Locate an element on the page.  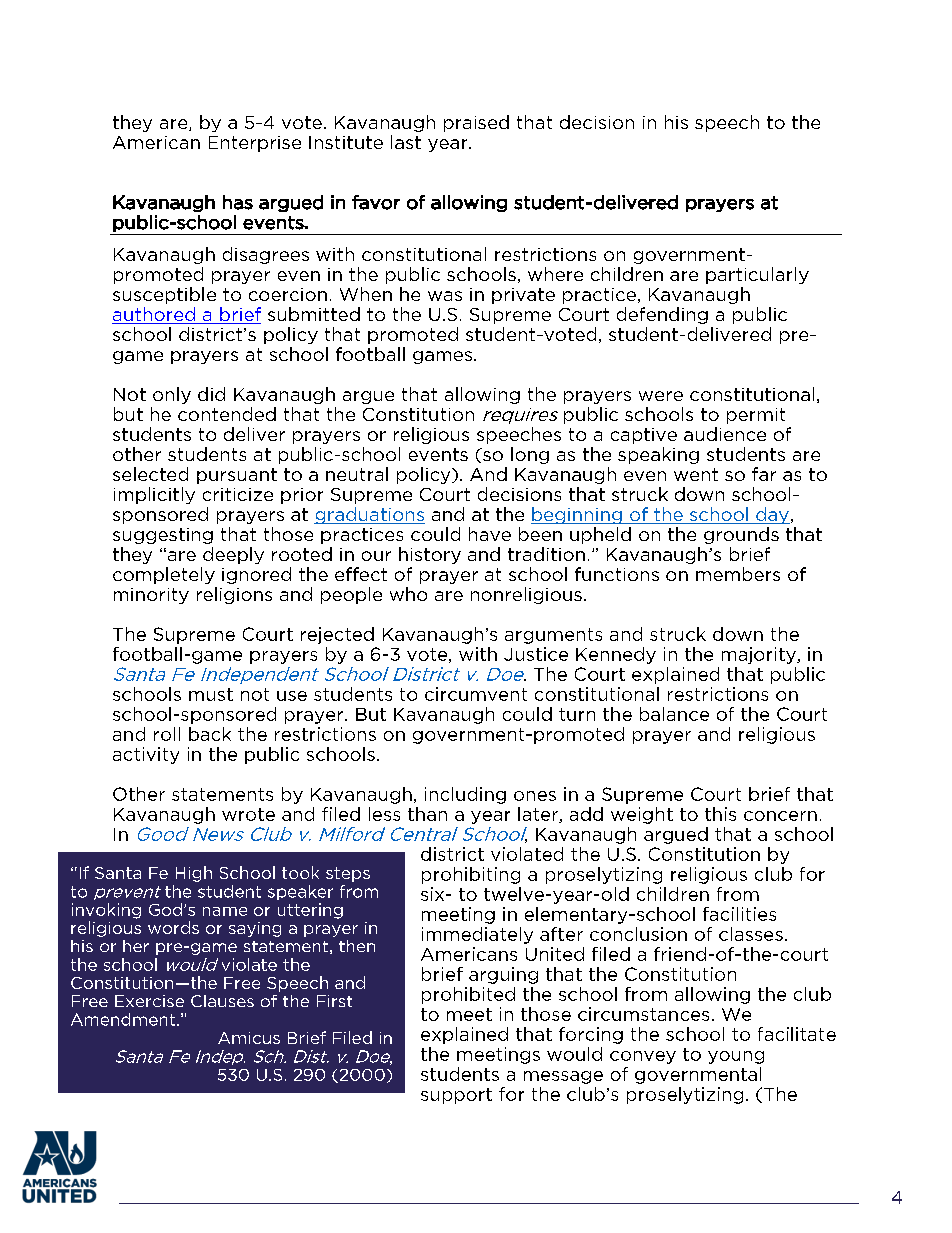
Enterprise is located at coordinates (255, 144).
